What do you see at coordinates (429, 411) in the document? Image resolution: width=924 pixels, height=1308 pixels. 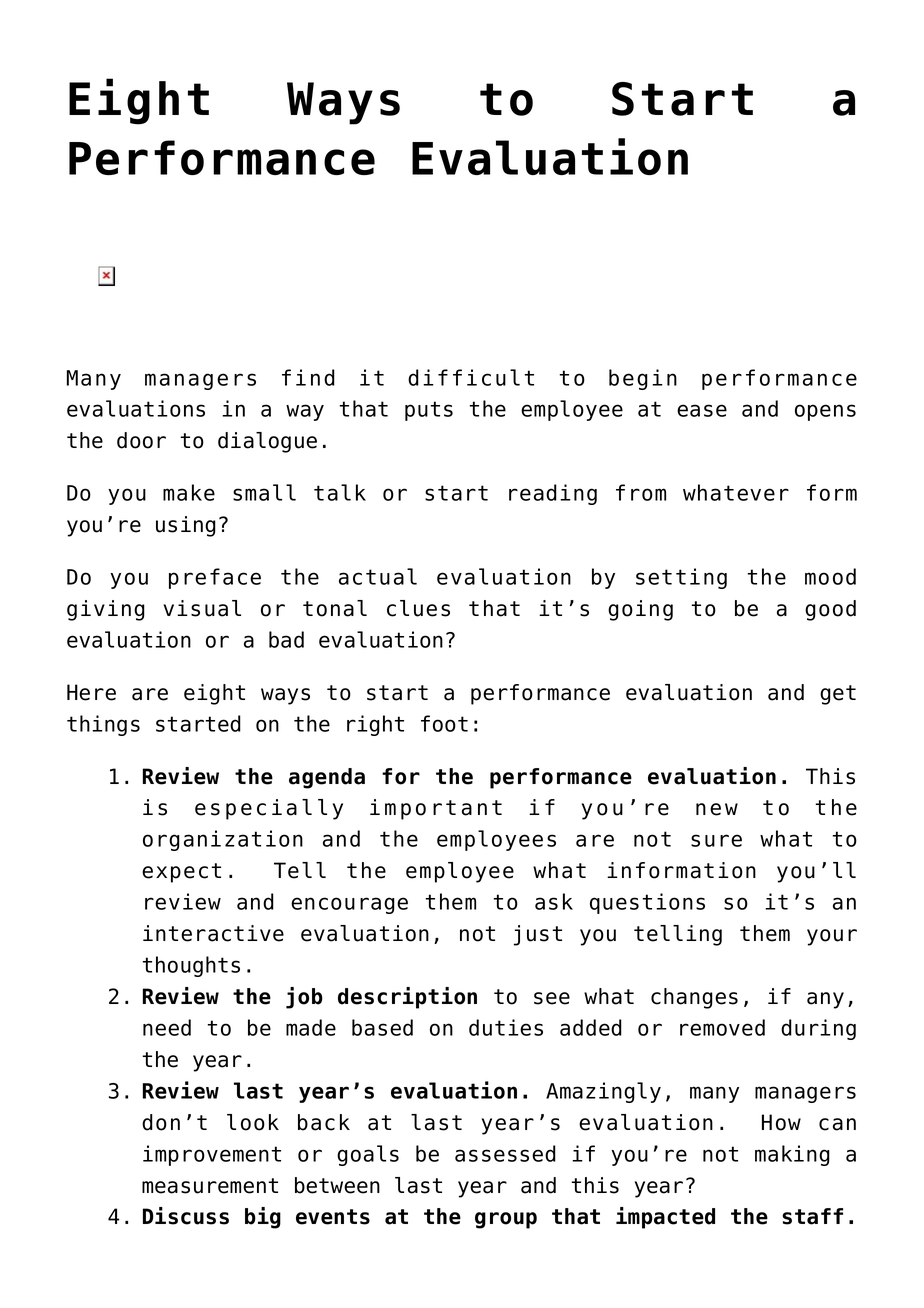 I see `puts` at bounding box center [429, 411].
